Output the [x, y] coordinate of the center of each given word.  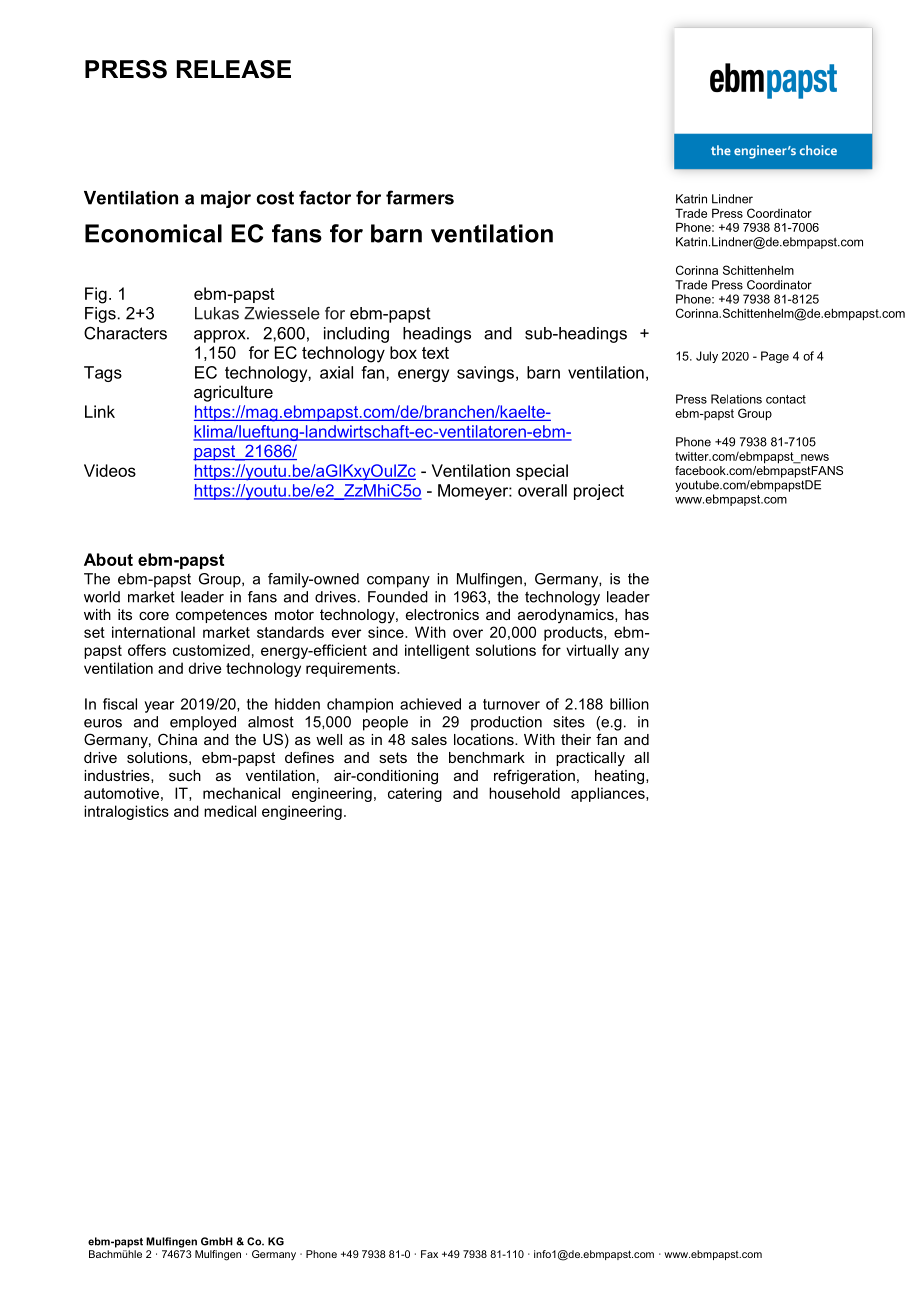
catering [415, 794]
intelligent [437, 651]
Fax [429, 1254]
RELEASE [234, 69]
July [707, 357]
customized [211, 650]
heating [621, 777]
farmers [420, 197]
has [637, 614]
